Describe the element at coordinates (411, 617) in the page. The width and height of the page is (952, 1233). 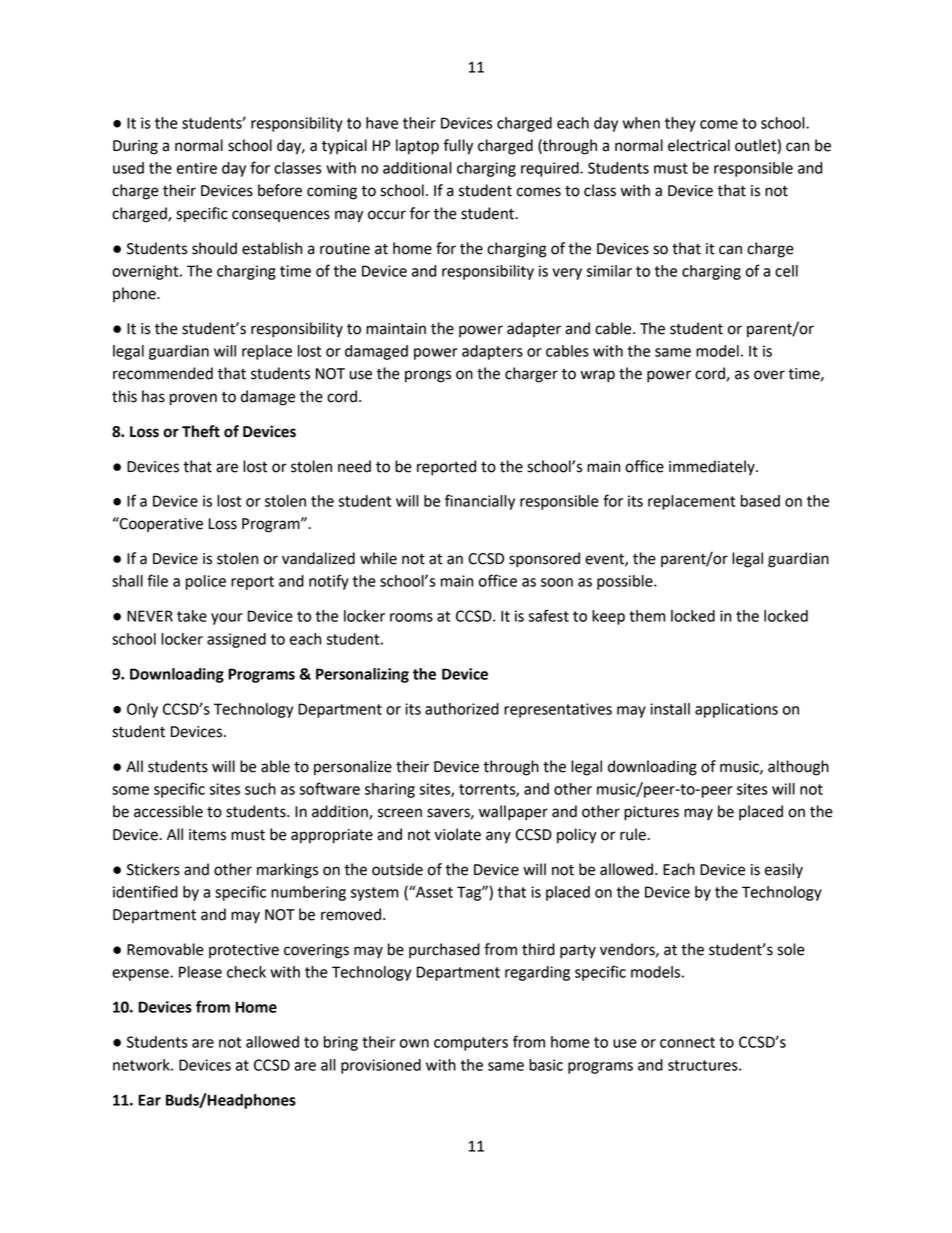
I see `rooms` at that location.
